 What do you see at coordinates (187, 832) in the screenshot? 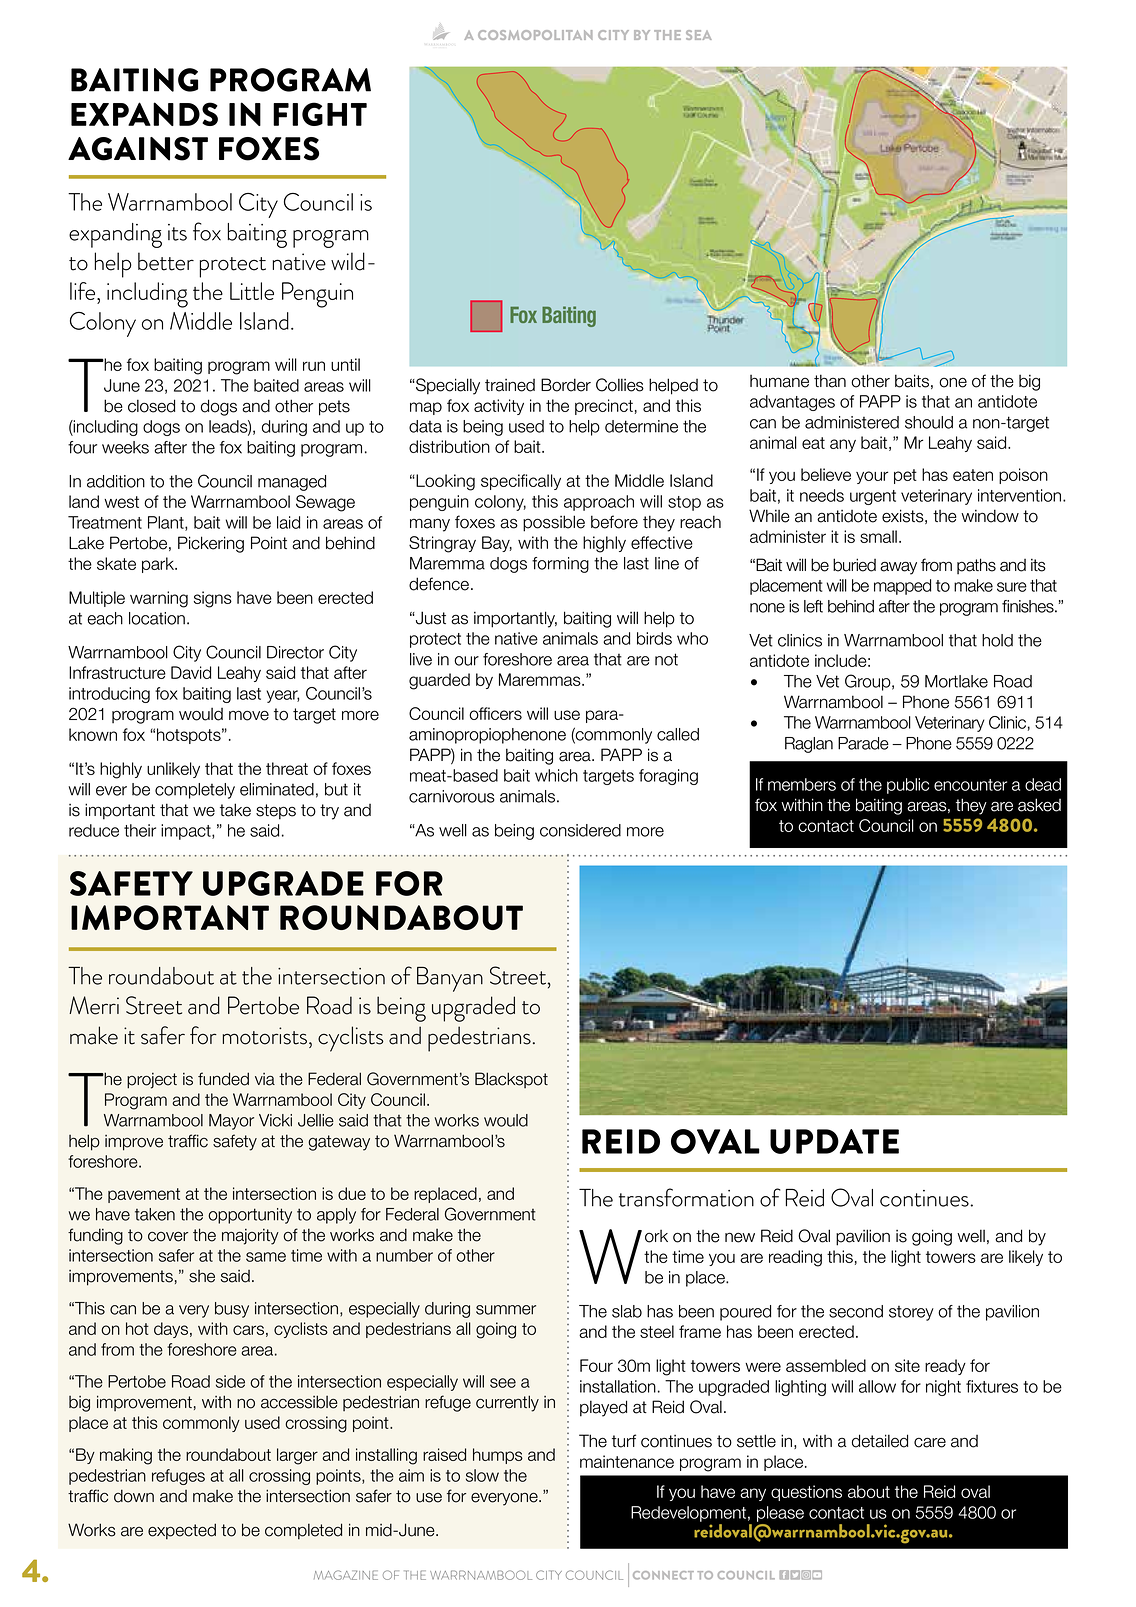
I see `impact` at bounding box center [187, 832].
